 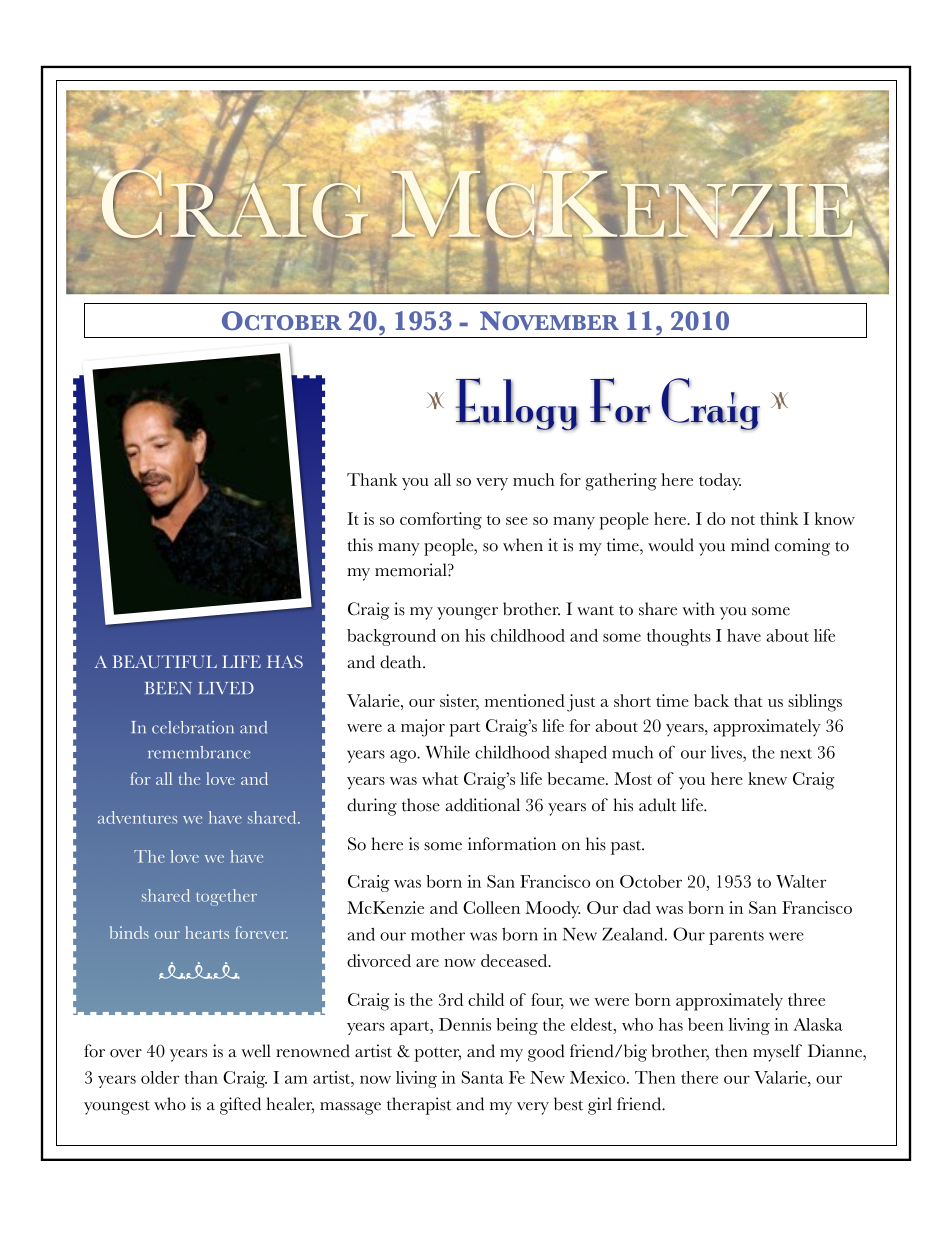 What do you see at coordinates (720, 482) in the screenshot?
I see `today` at bounding box center [720, 482].
